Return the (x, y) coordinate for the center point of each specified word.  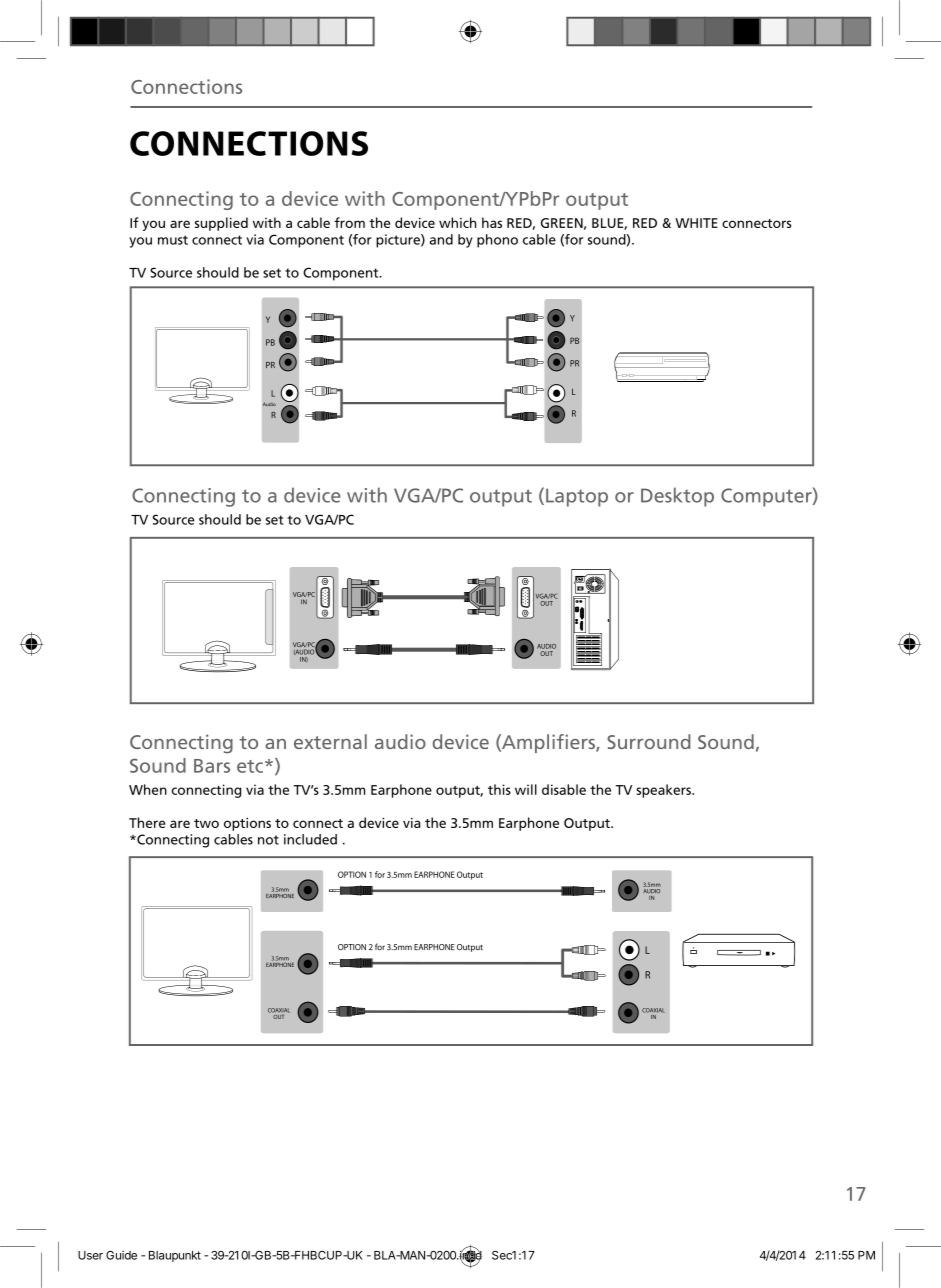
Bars (212, 766)
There (147, 822)
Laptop (577, 497)
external (330, 741)
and (441, 239)
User (90, 1255)
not (268, 840)
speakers (664, 791)
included (310, 839)
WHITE (696, 223)
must (173, 240)
